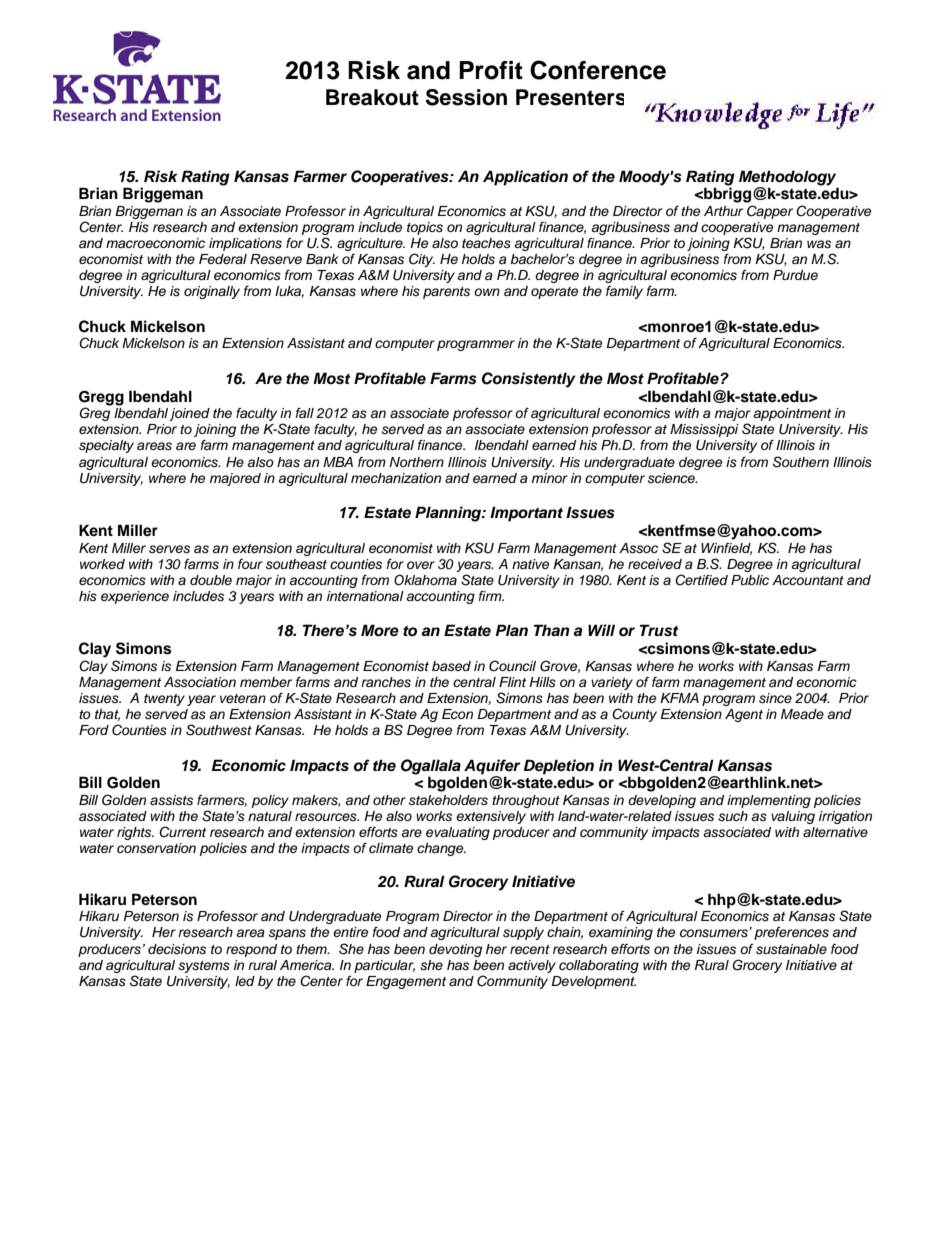 This screenshot has width=952, height=1233. What do you see at coordinates (792, 414) in the screenshot?
I see `appointment` at bounding box center [792, 414].
